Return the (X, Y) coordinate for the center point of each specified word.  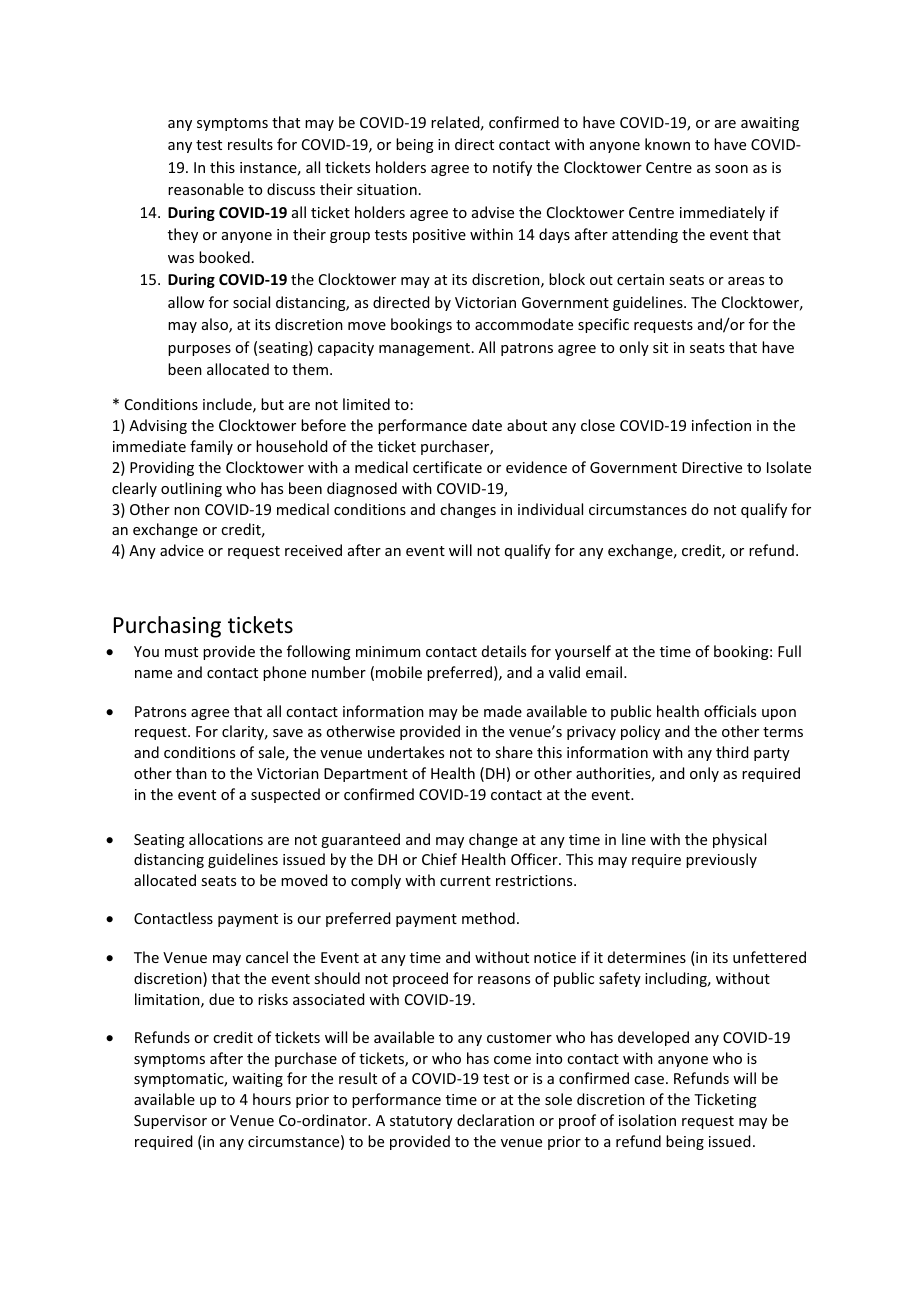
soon (731, 169)
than (191, 773)
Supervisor (170, 1122)
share (514, 752)
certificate (447, 467)
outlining (191, 489)
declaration (495, 1120)
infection (721, 425)
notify (512, 168)
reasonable (206, 189)
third (732, 752)
